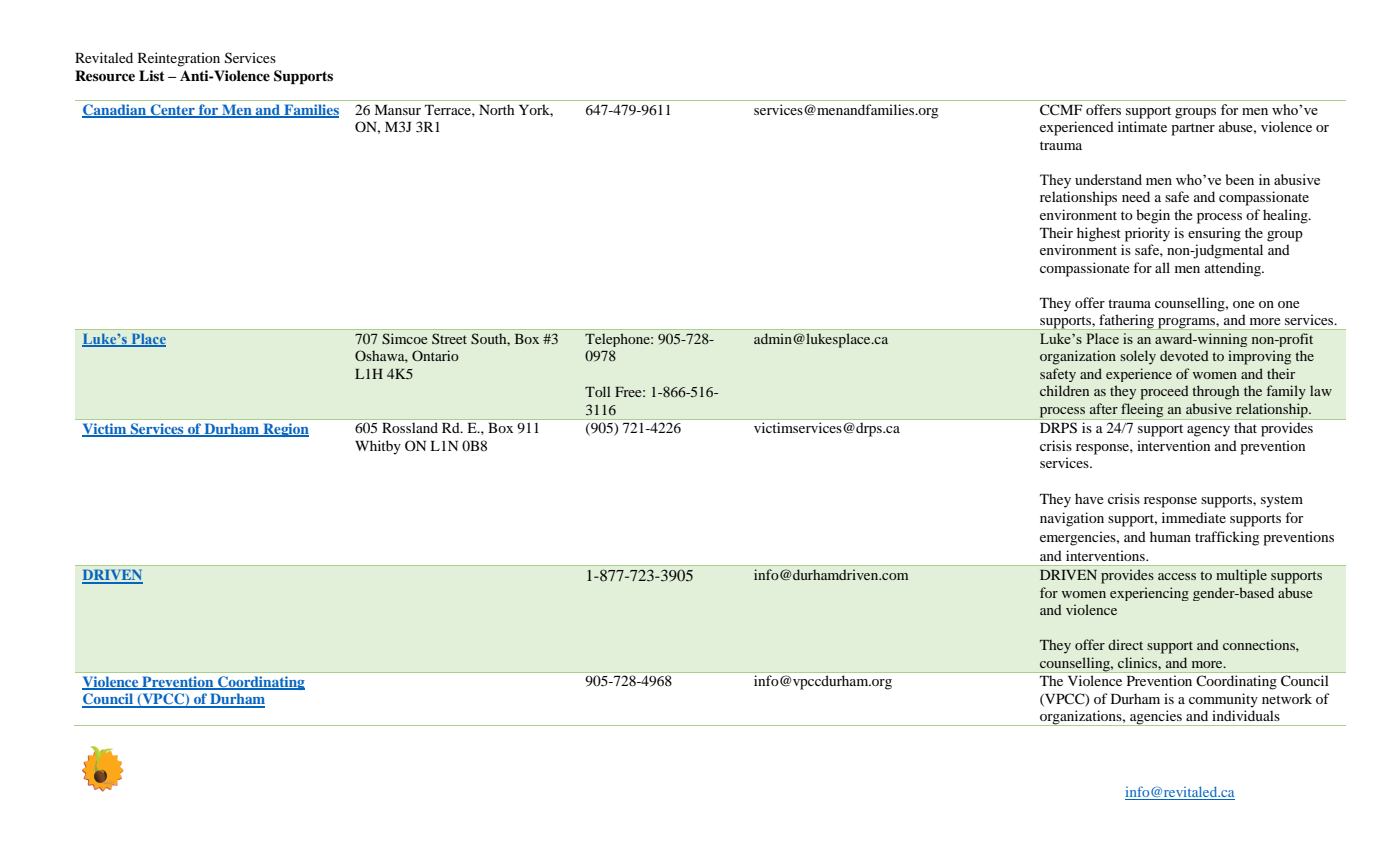 Image resolution: width=1400 pixels, height=850 pixels. Describe the element at coordinates (1125, 644) in the image. I see `direct` at that location.
